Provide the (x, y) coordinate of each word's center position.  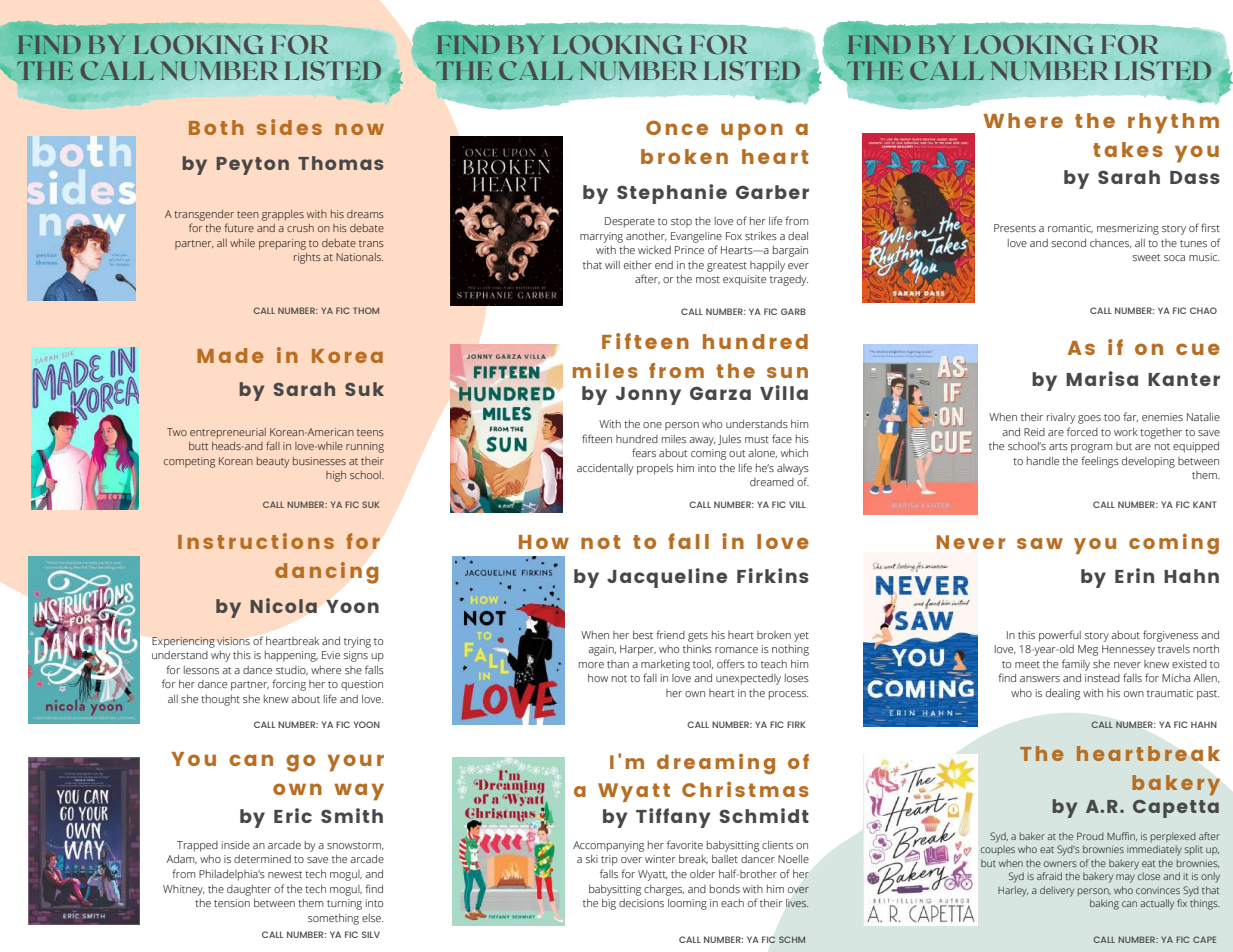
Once (677, 127)
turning (344, 904)
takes (1128, 149)
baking (1104, 904)
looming (687, 904)
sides (289, 127)
